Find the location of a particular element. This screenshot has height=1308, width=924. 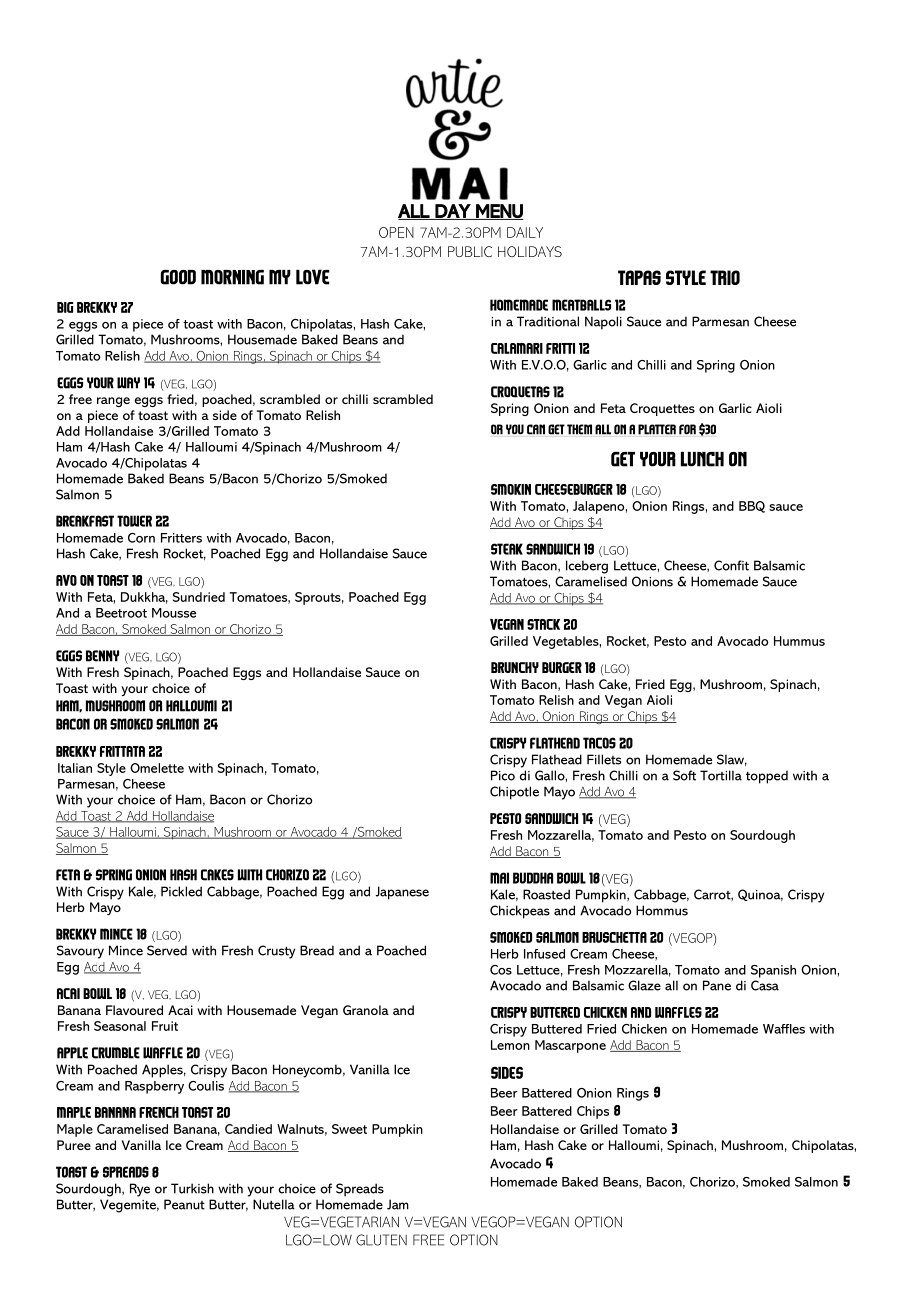

range is located at coordinates (113, 402).
